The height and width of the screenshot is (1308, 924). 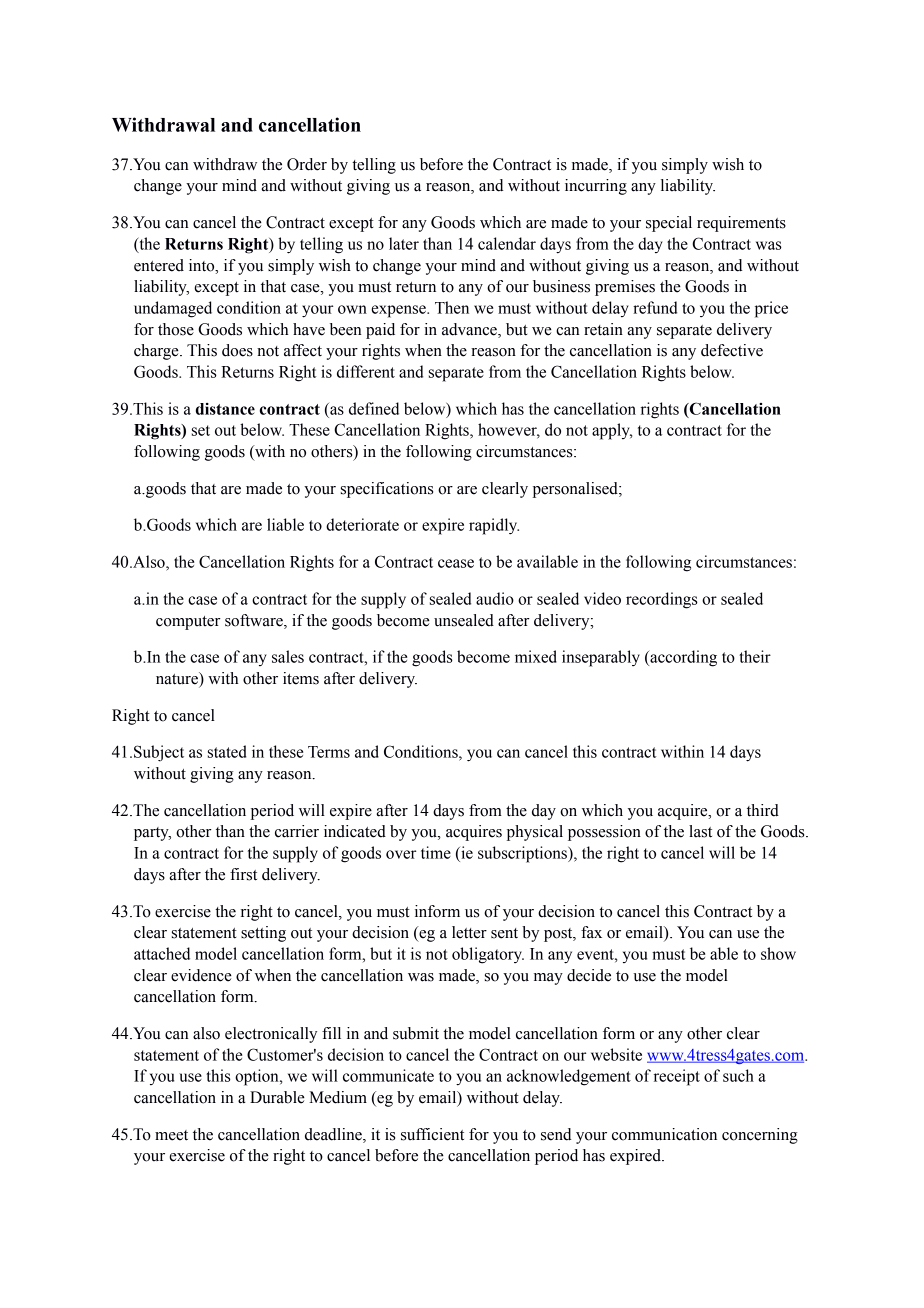 I want to click on special, so click(x=669, y=224).
